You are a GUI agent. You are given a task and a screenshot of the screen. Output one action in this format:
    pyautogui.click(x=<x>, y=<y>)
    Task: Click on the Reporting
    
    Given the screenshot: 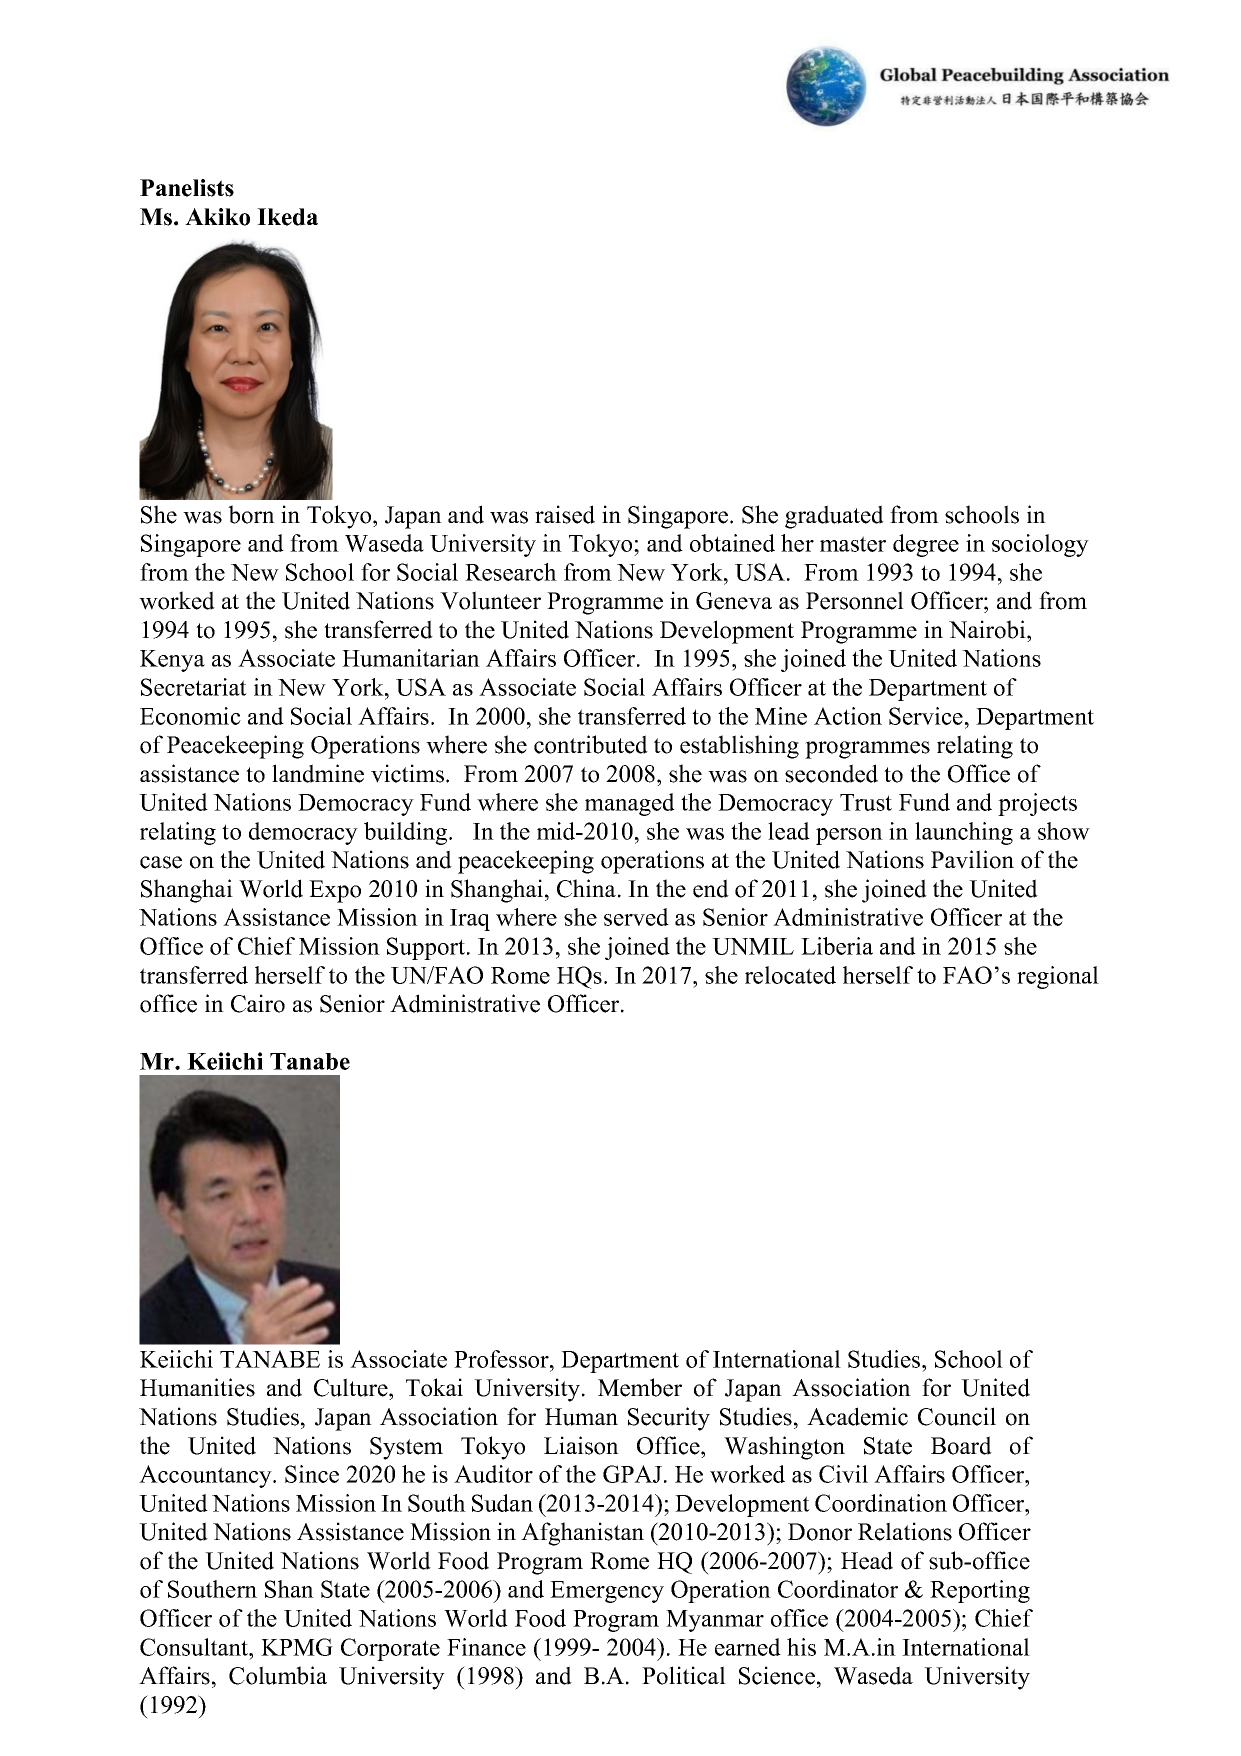 What is the action you would take?
    pyautogui.click(x=980, y=1591)
